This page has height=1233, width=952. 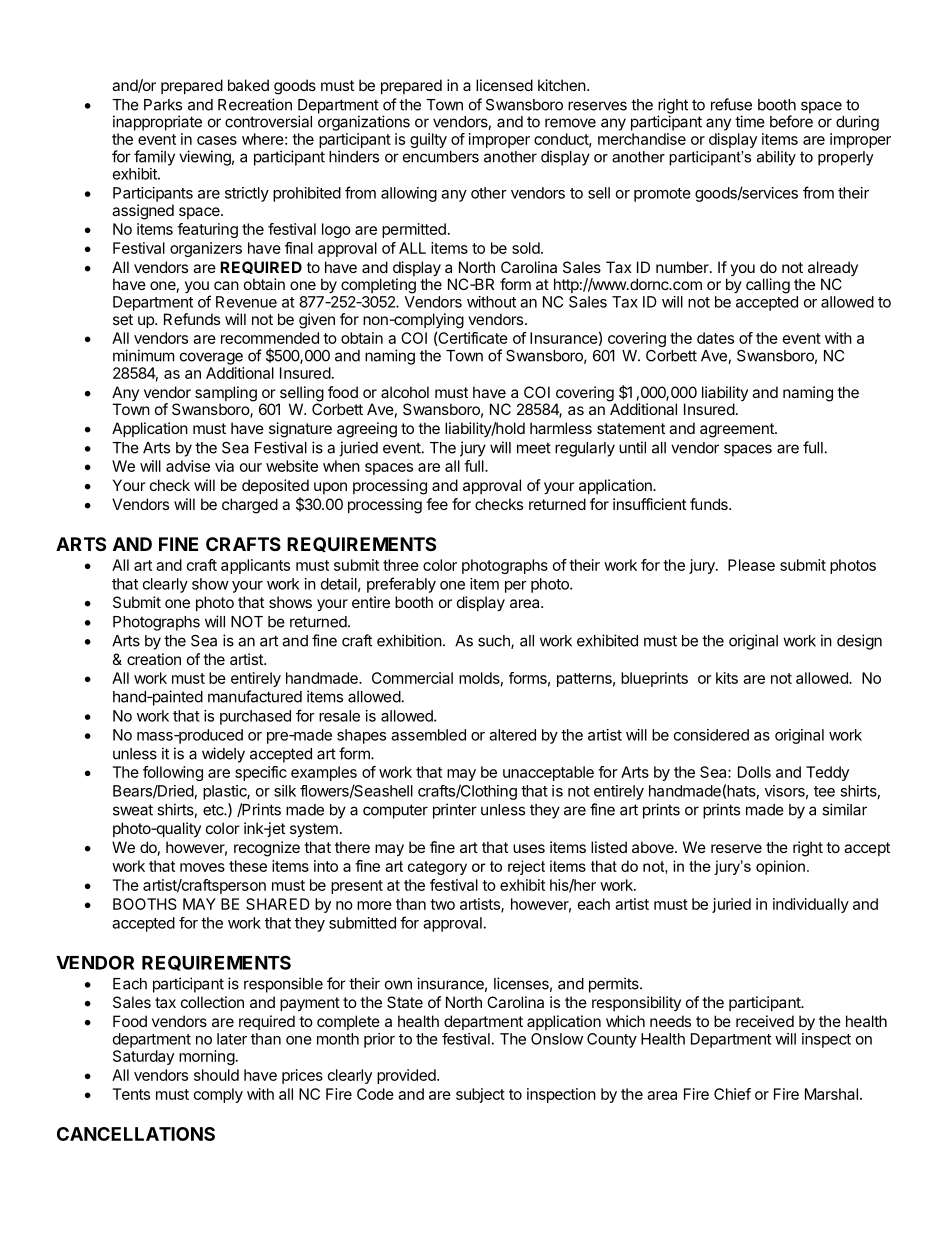 I want to click on applicants, so click(x=255, y=566).
